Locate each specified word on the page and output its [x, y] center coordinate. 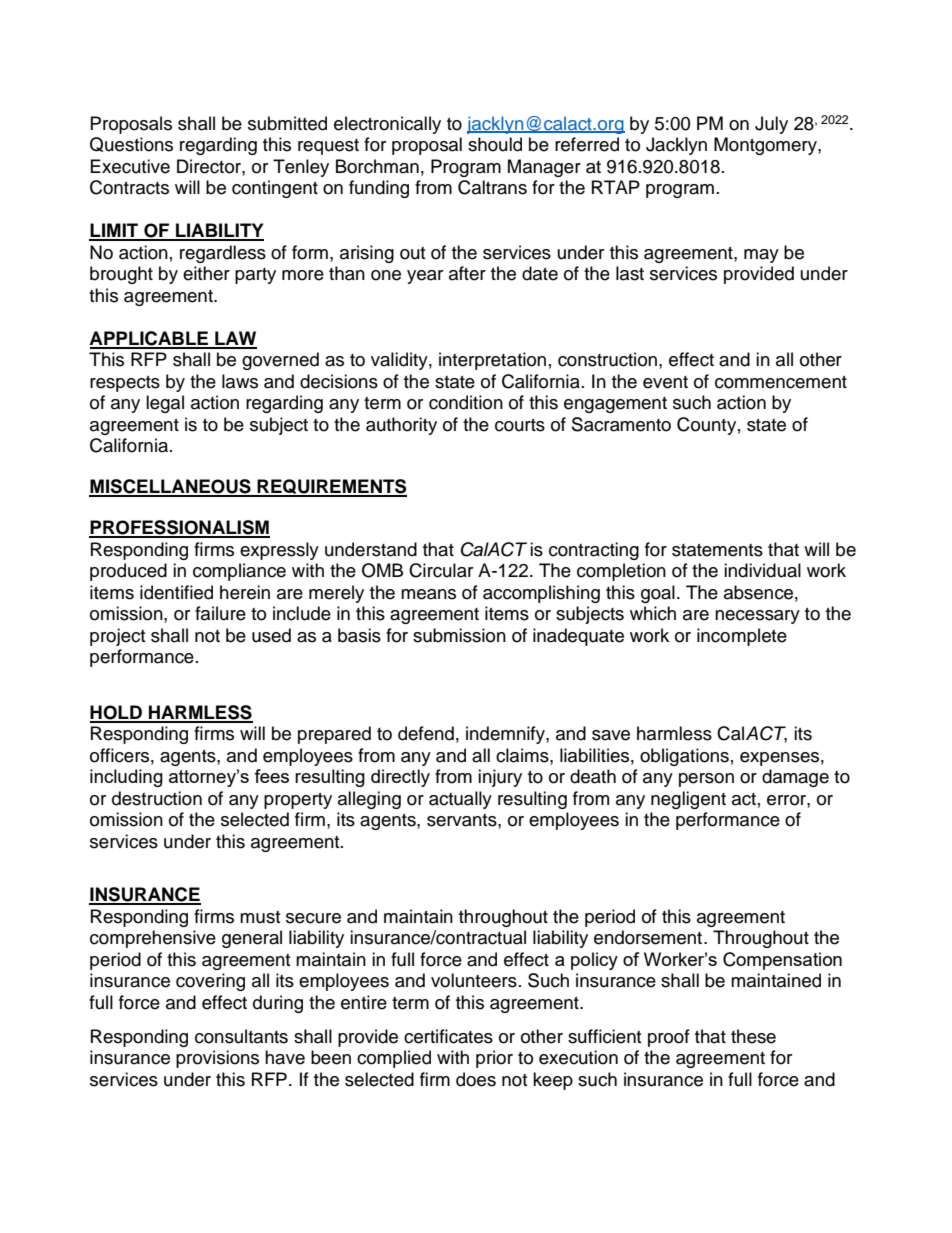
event [665, 382]
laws [240, 381]
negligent [688, 800]
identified [176, 592]
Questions [131, 144]
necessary [757, 617]
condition [466, 402]
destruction [157, 798]
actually [460, 800]
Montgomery [766, 146]
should [495, 144]
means [428, 594]
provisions [217, 1059]
